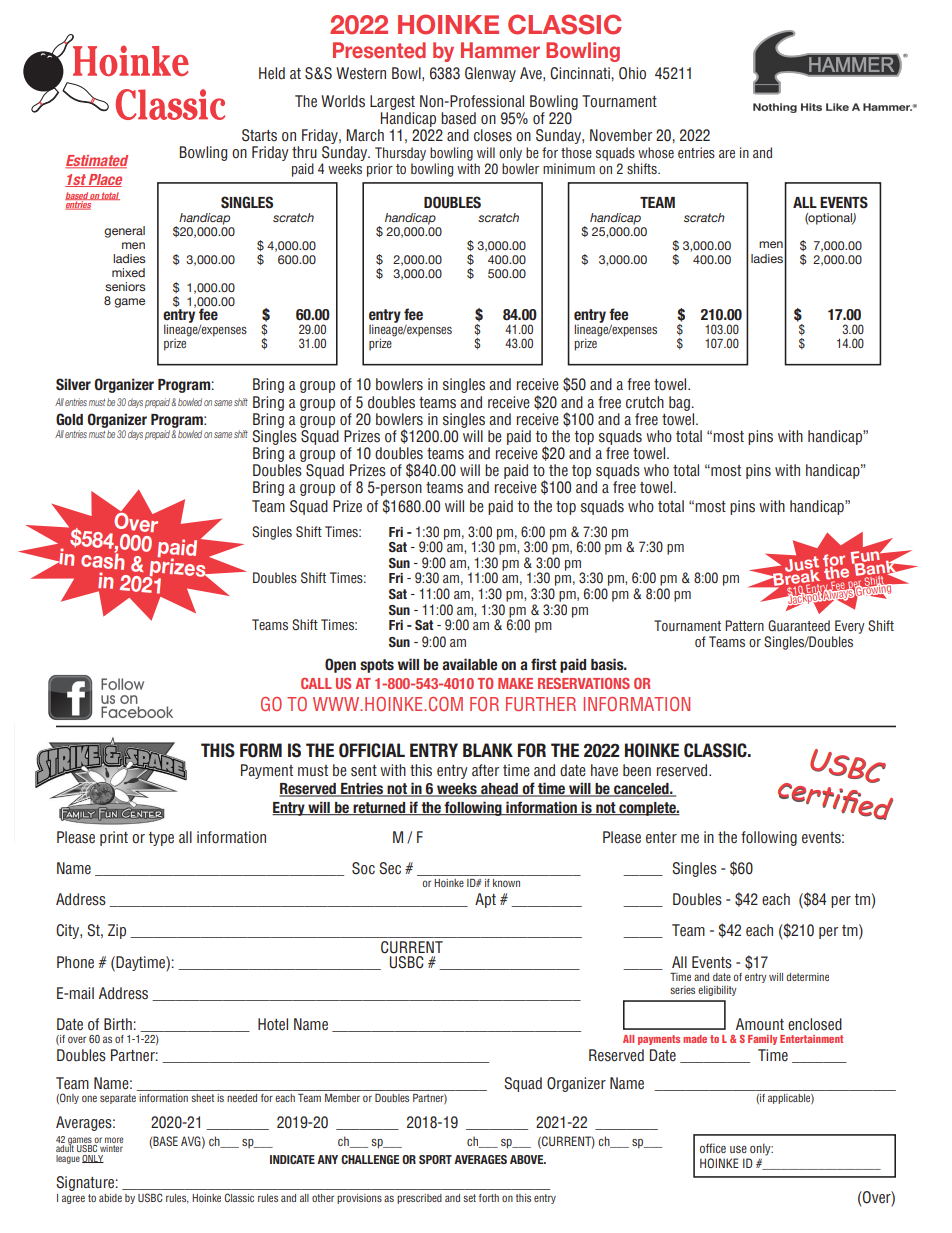 Image resolution: width=952 pixels, height=1233 pixels. I want to click on Held, so click(272, 73).
